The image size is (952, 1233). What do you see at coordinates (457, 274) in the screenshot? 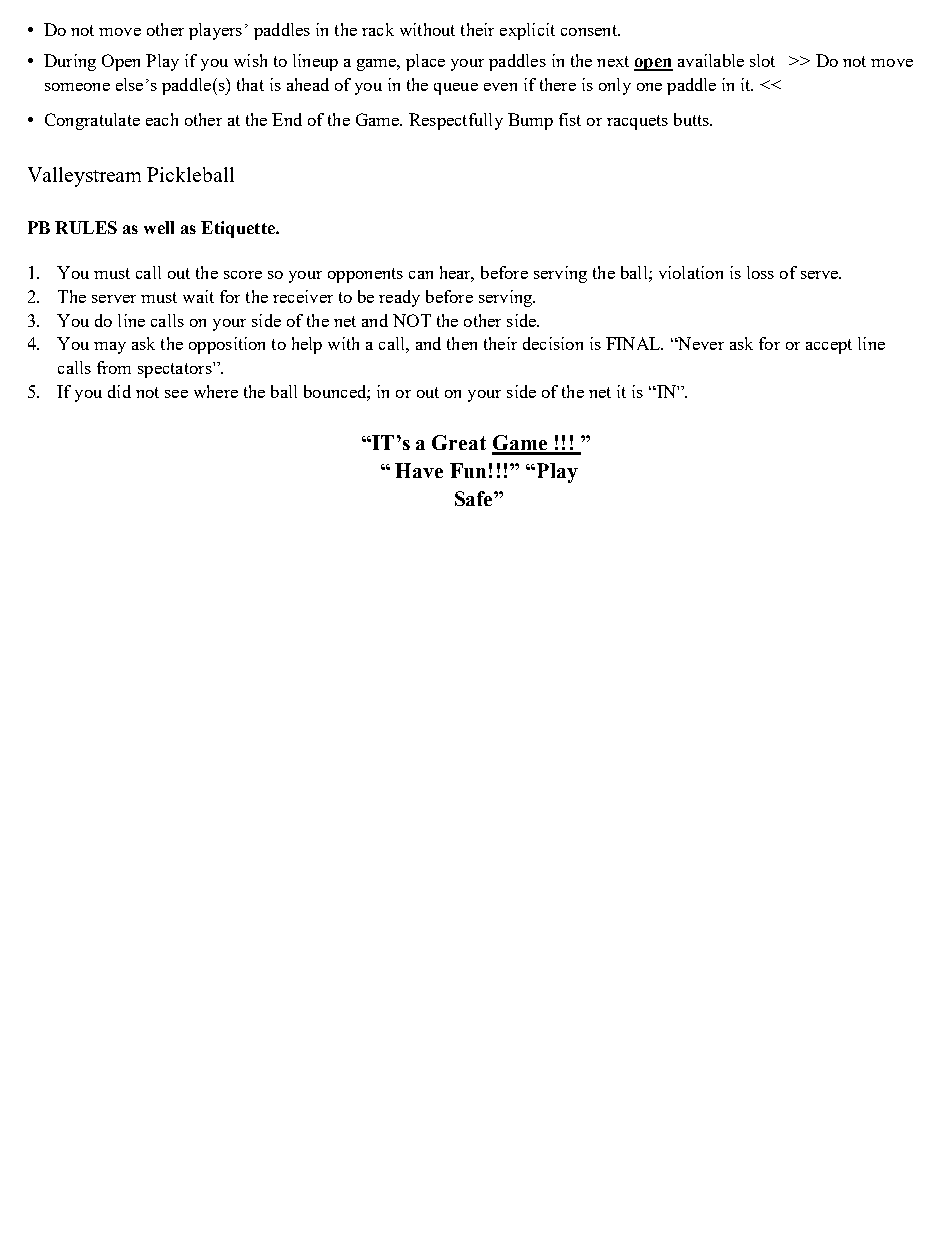
I see `hear` at bounding box center [457, 274].
